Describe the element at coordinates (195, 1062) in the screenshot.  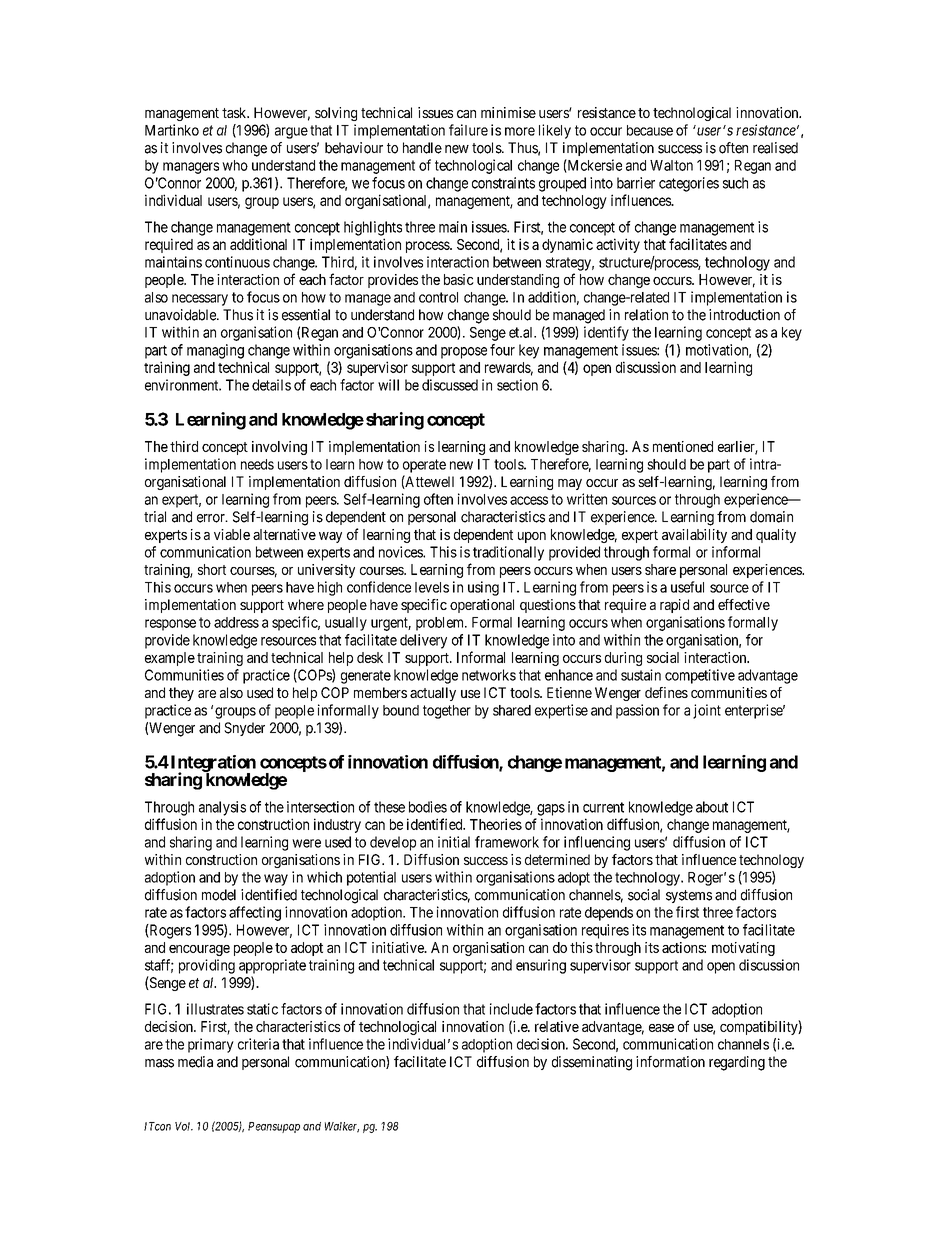
I see `media` at that location.
